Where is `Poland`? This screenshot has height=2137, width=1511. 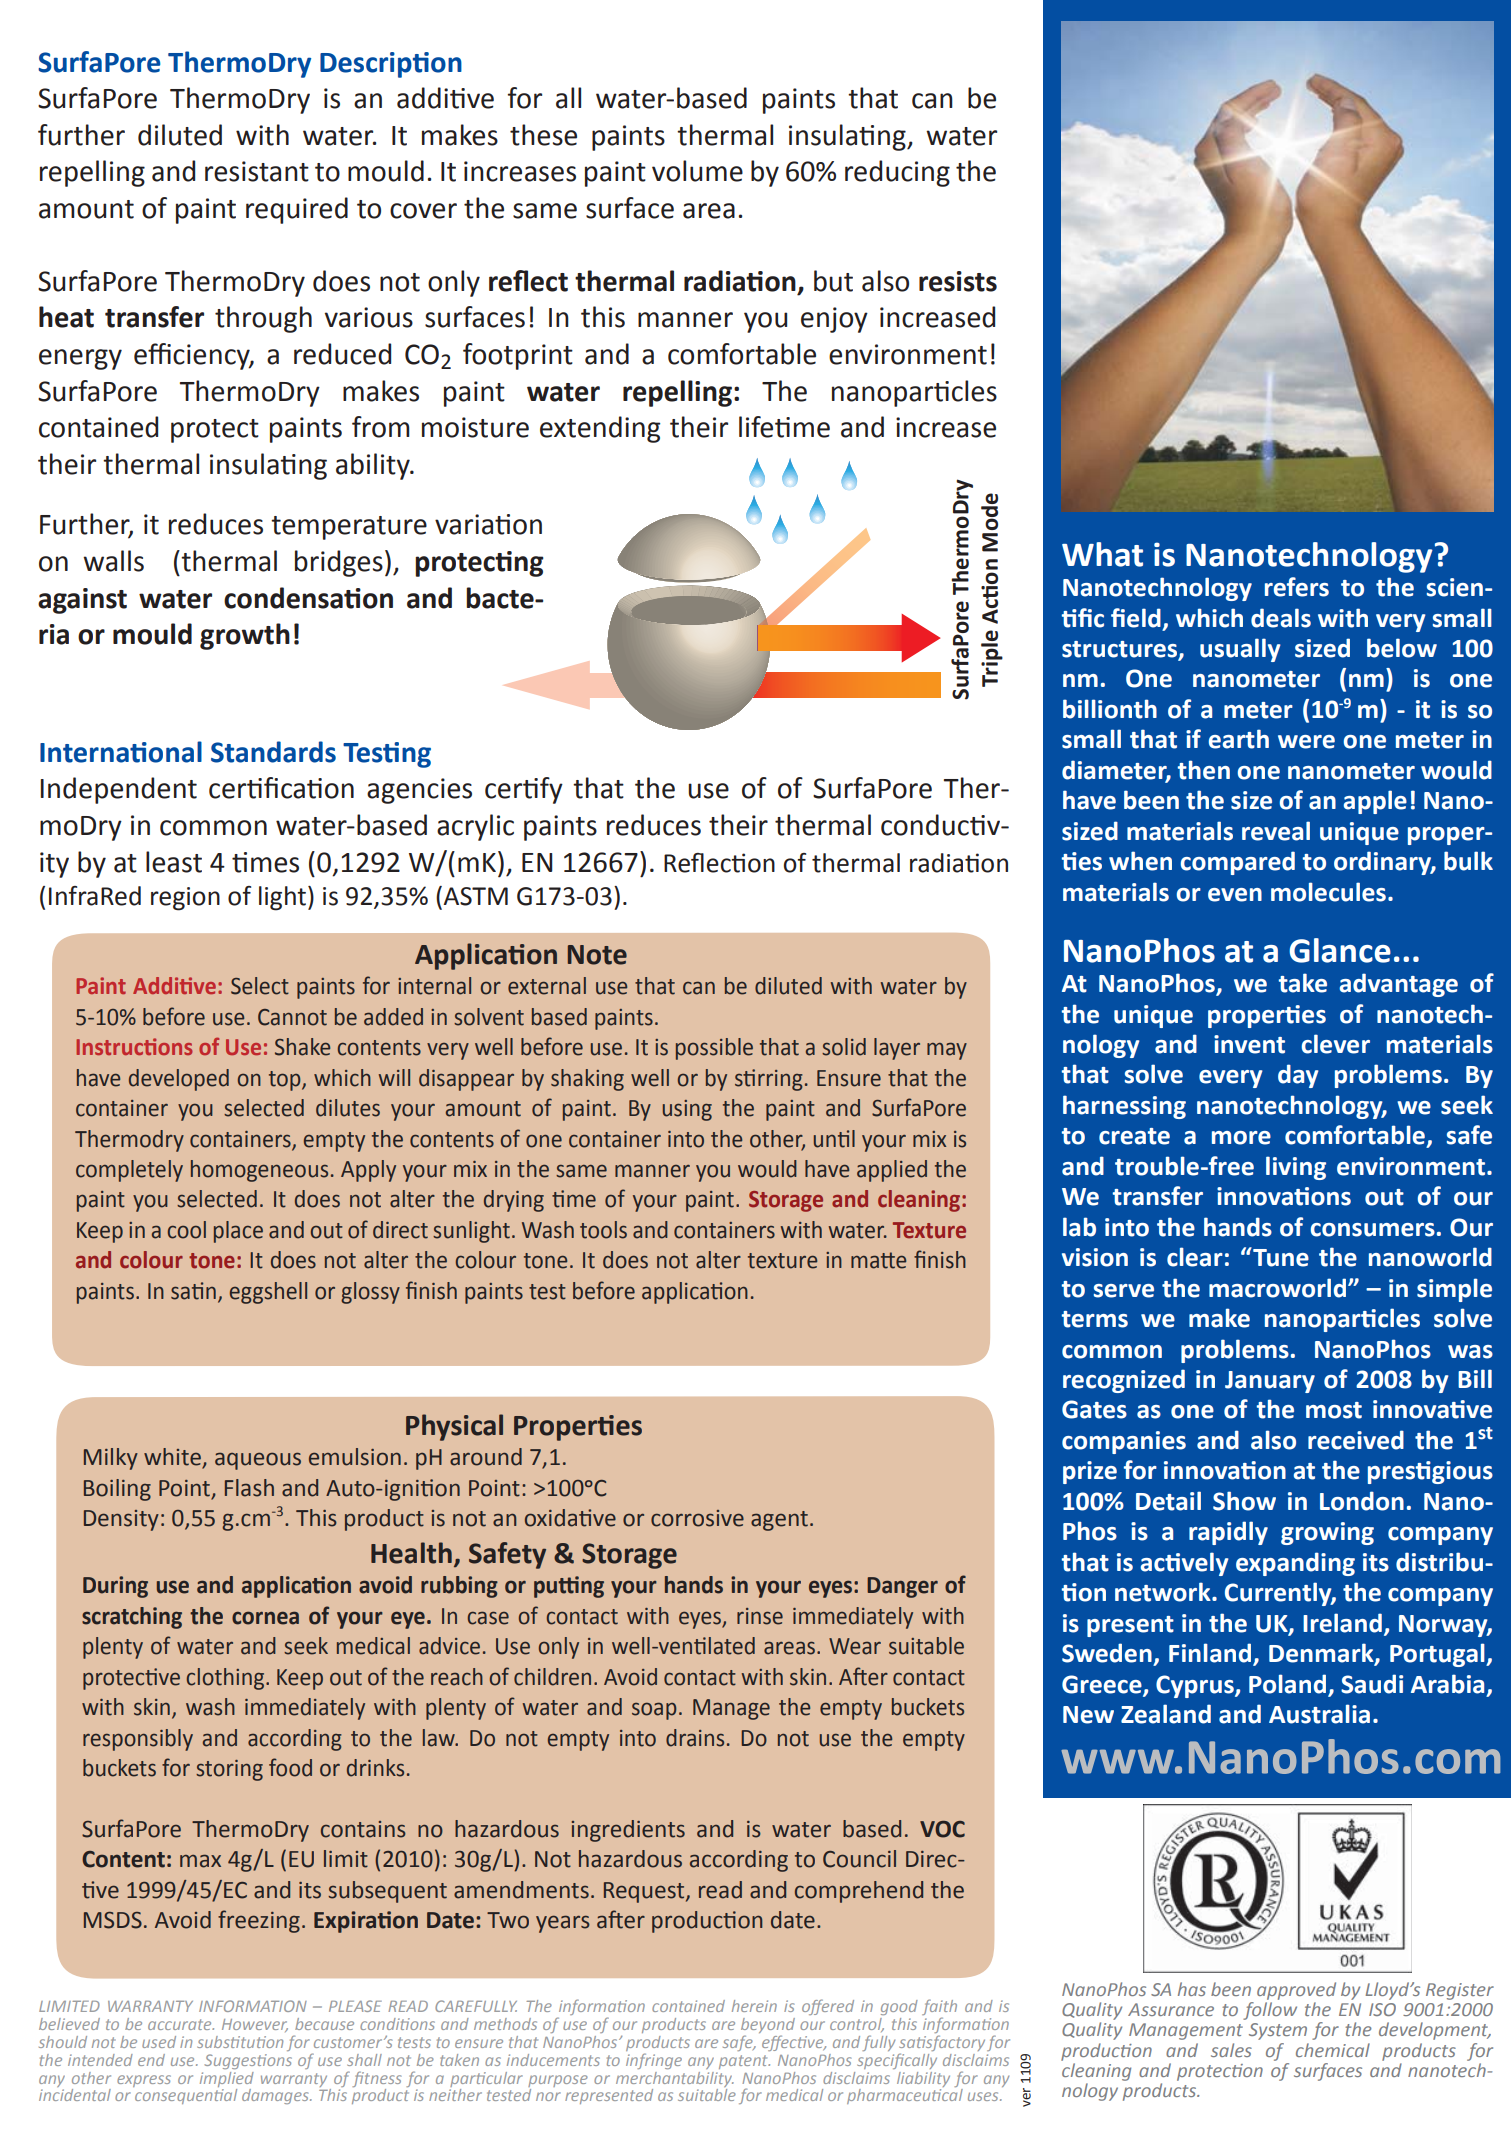
Poland is located at coordinates (1287, 1684).
